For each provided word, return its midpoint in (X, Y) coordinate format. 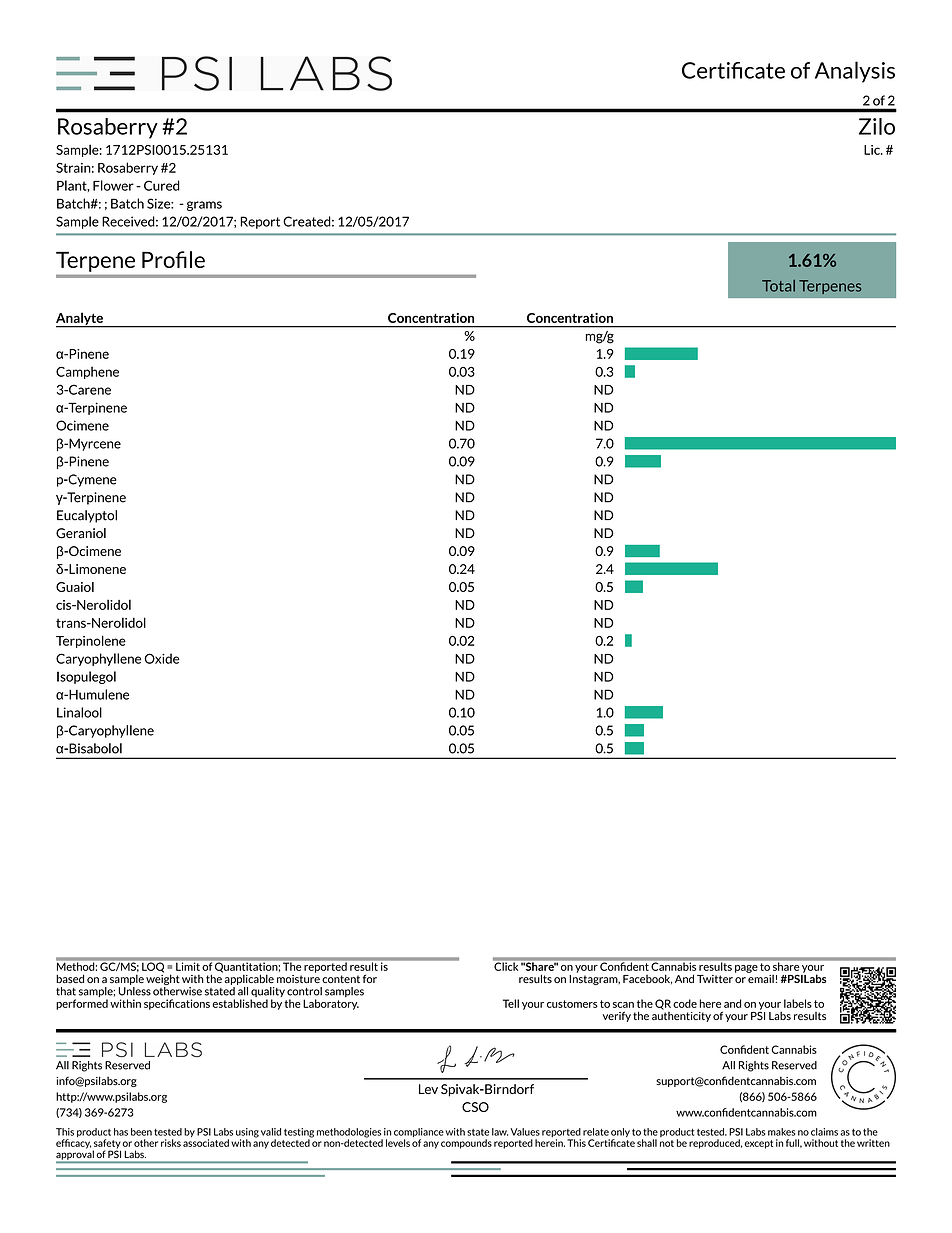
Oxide (162, 658)
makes (781, 1132)
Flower (113, 185)
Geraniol (81, 533)
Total (778, 286)
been (141, 1132)
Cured (162, 185)
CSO (475, 1107)
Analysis (855, 72)
